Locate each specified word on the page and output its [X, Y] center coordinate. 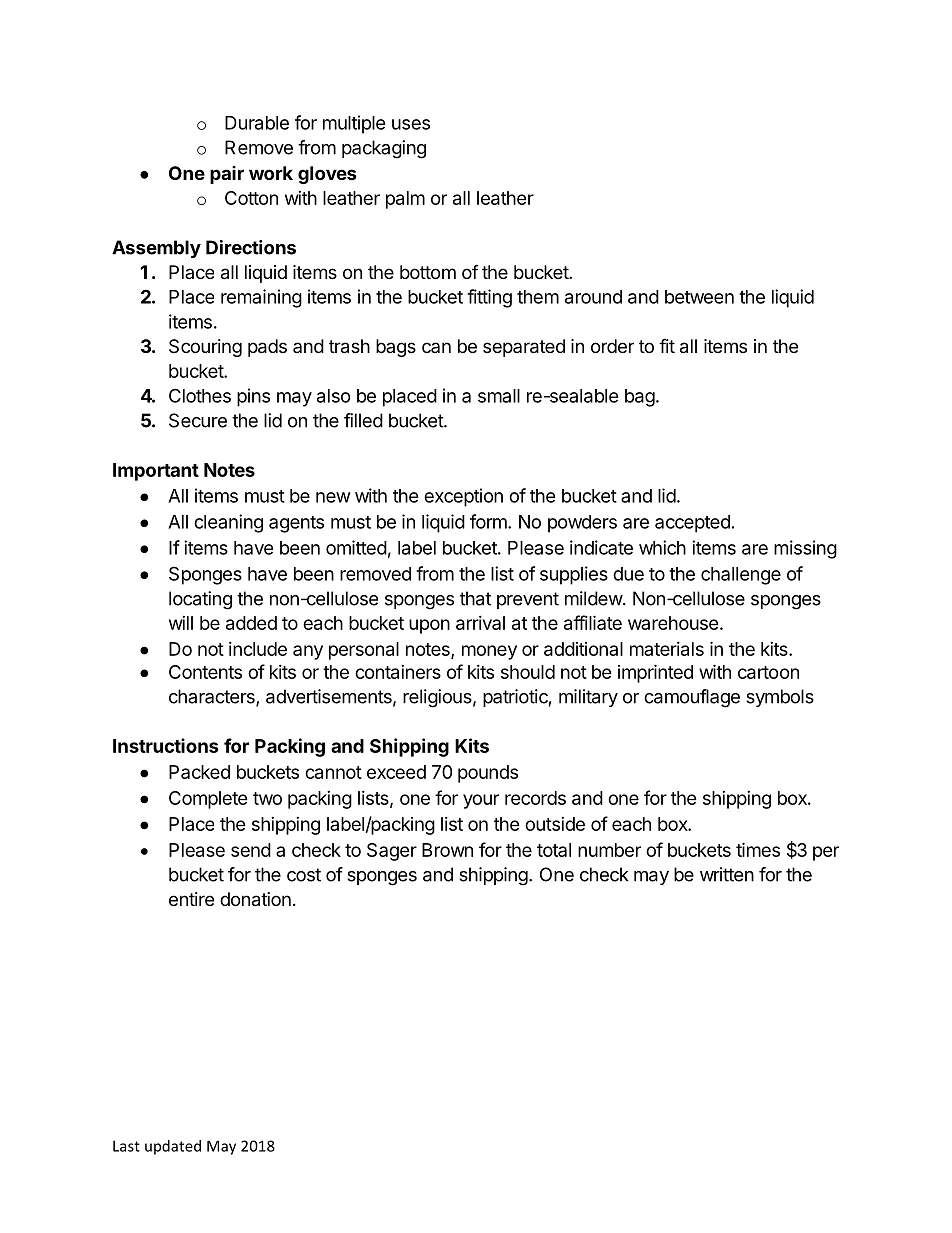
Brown [447, 850]
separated [524, 348]
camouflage [692, 698]
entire [191, 899]
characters [213, 697]
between [699, 297]
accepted [692, 524]
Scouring [205, 348]
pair [227, 175]
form [489, 521]
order [612, 346]
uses [411, 124]
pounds [488, 774]
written [727, 874]
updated [173, 1147]
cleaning [228, 523]
